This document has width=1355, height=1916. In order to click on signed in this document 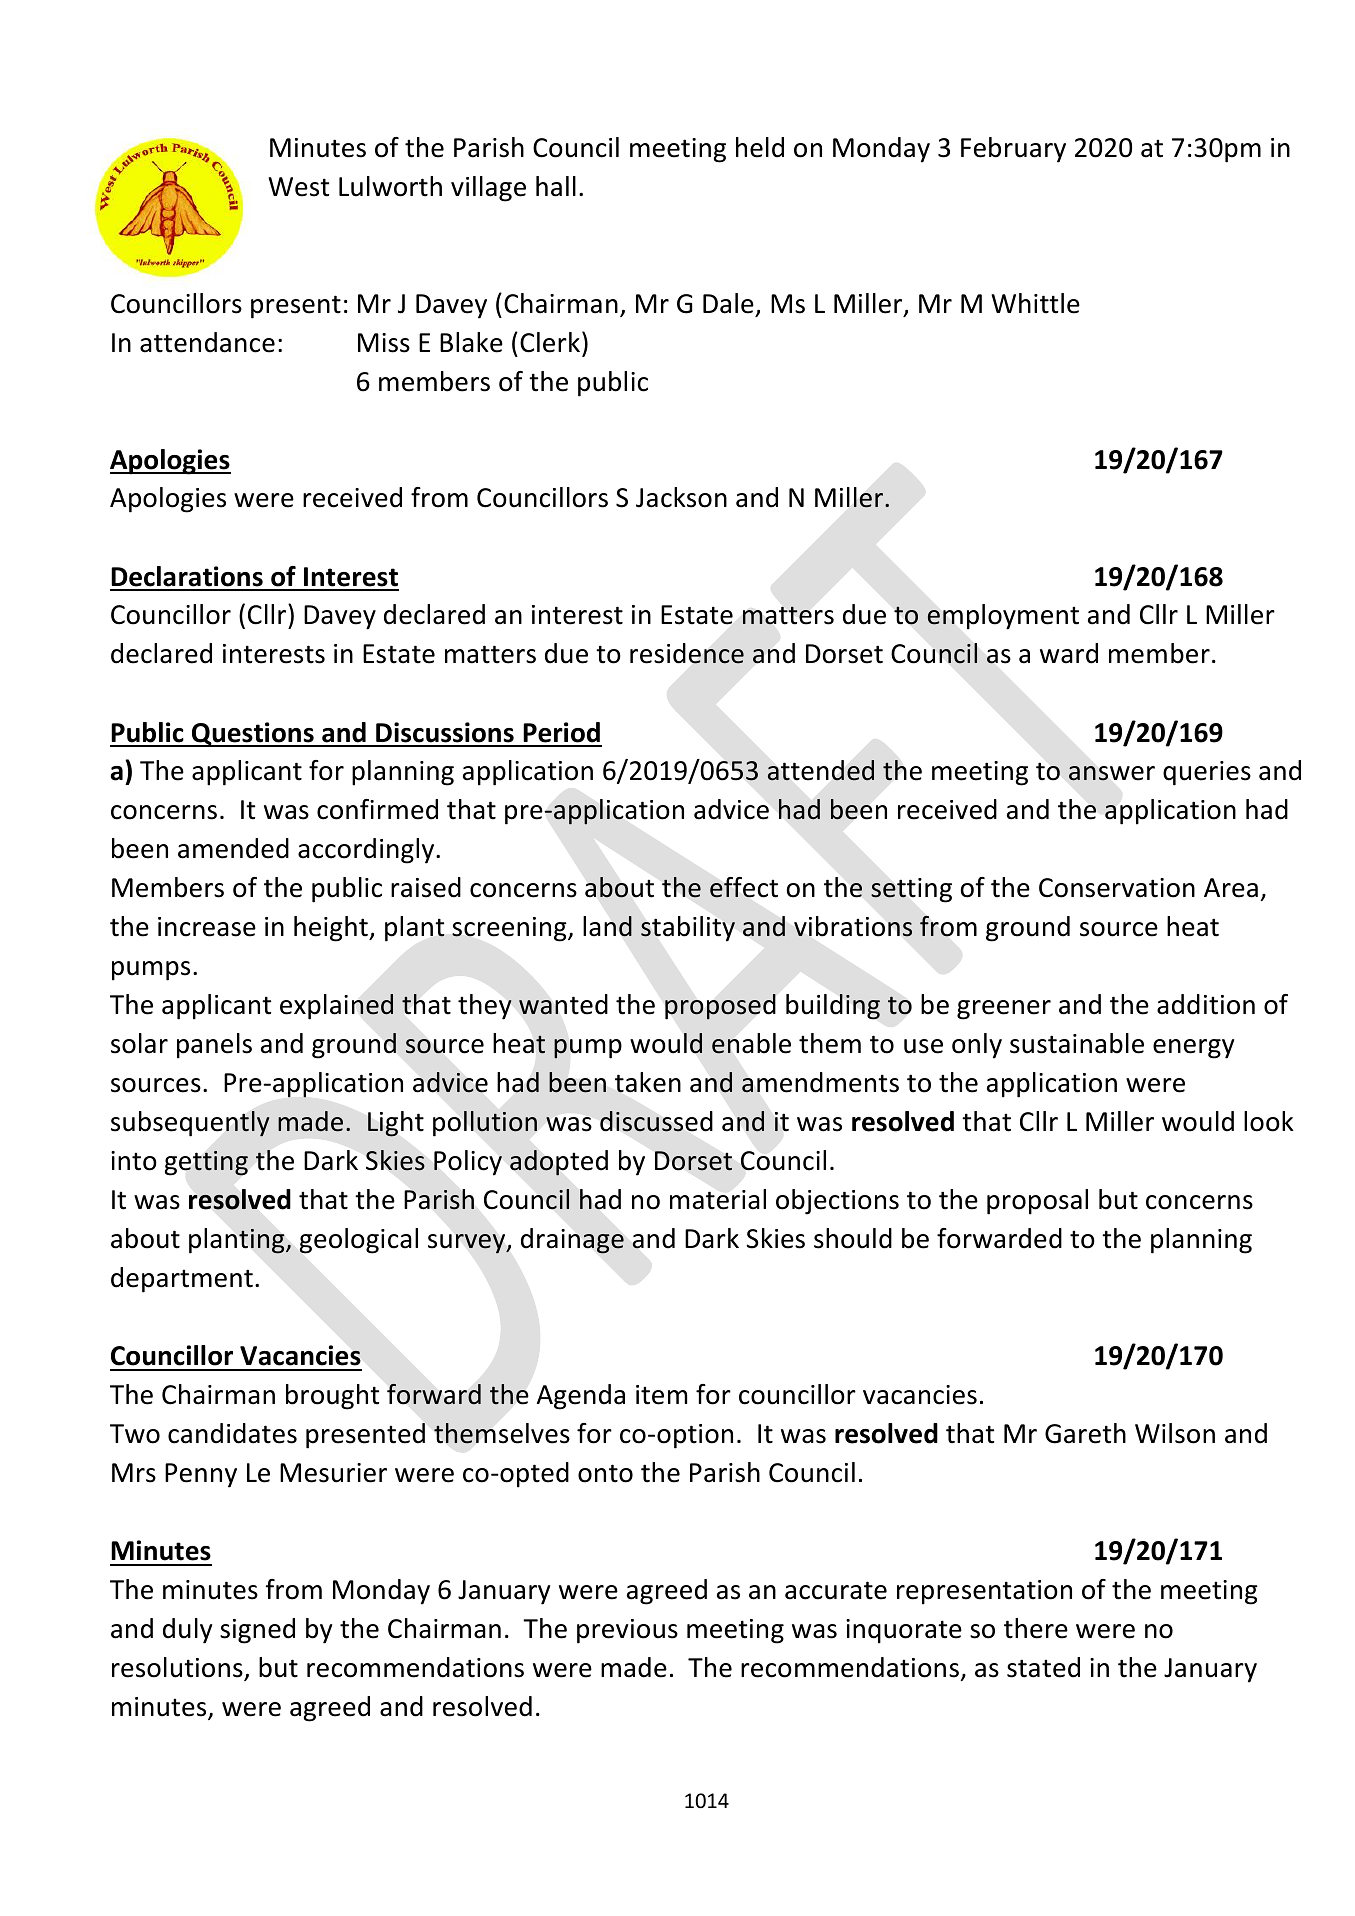, I will do `click(257, 1631)`.
